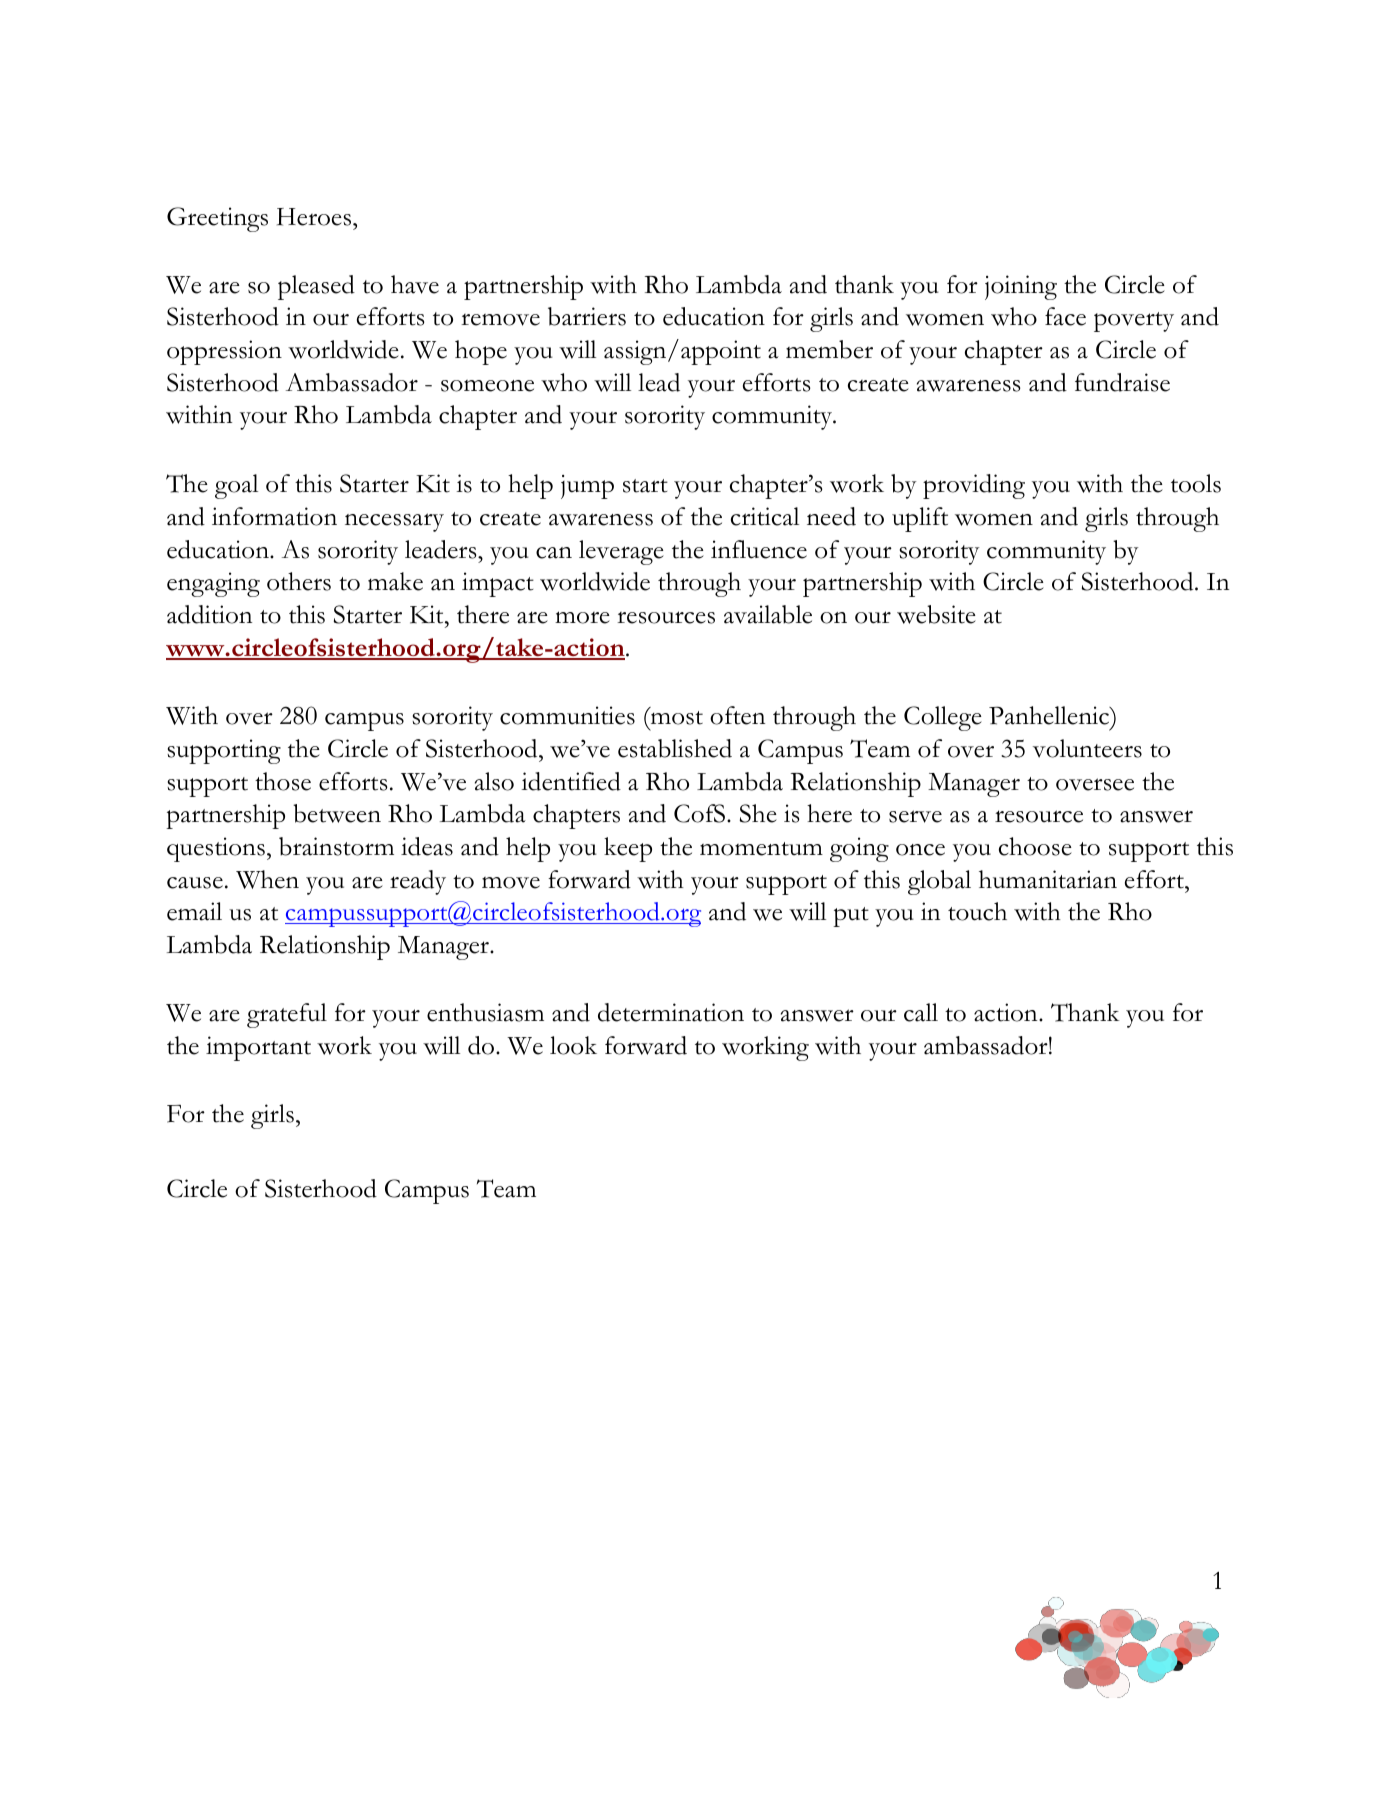  Describe the element at coordinates (283, 781) in the screenshot. I see `those` at that location.
